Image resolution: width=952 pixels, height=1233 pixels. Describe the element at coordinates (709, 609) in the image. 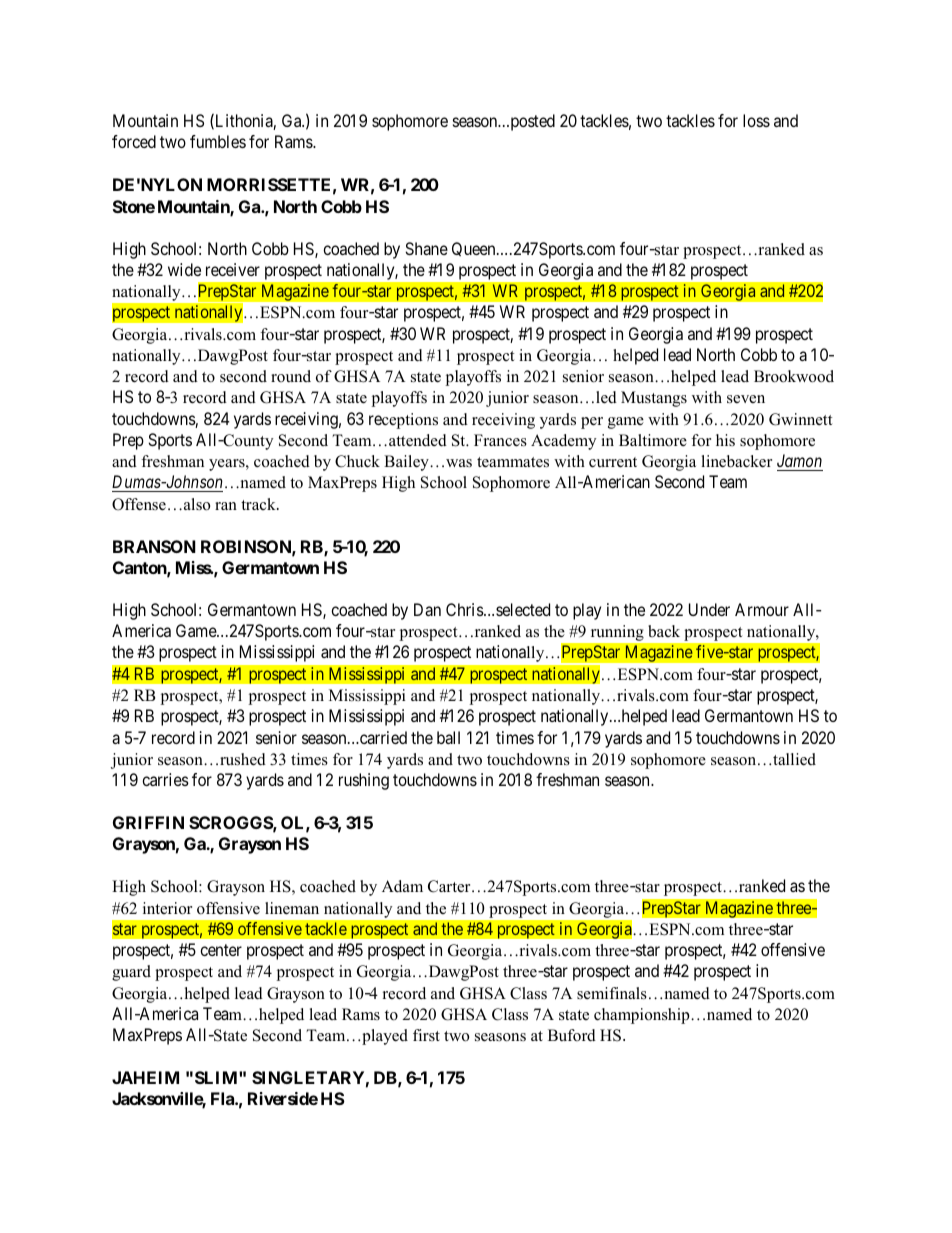

I see `Under` at that location.
